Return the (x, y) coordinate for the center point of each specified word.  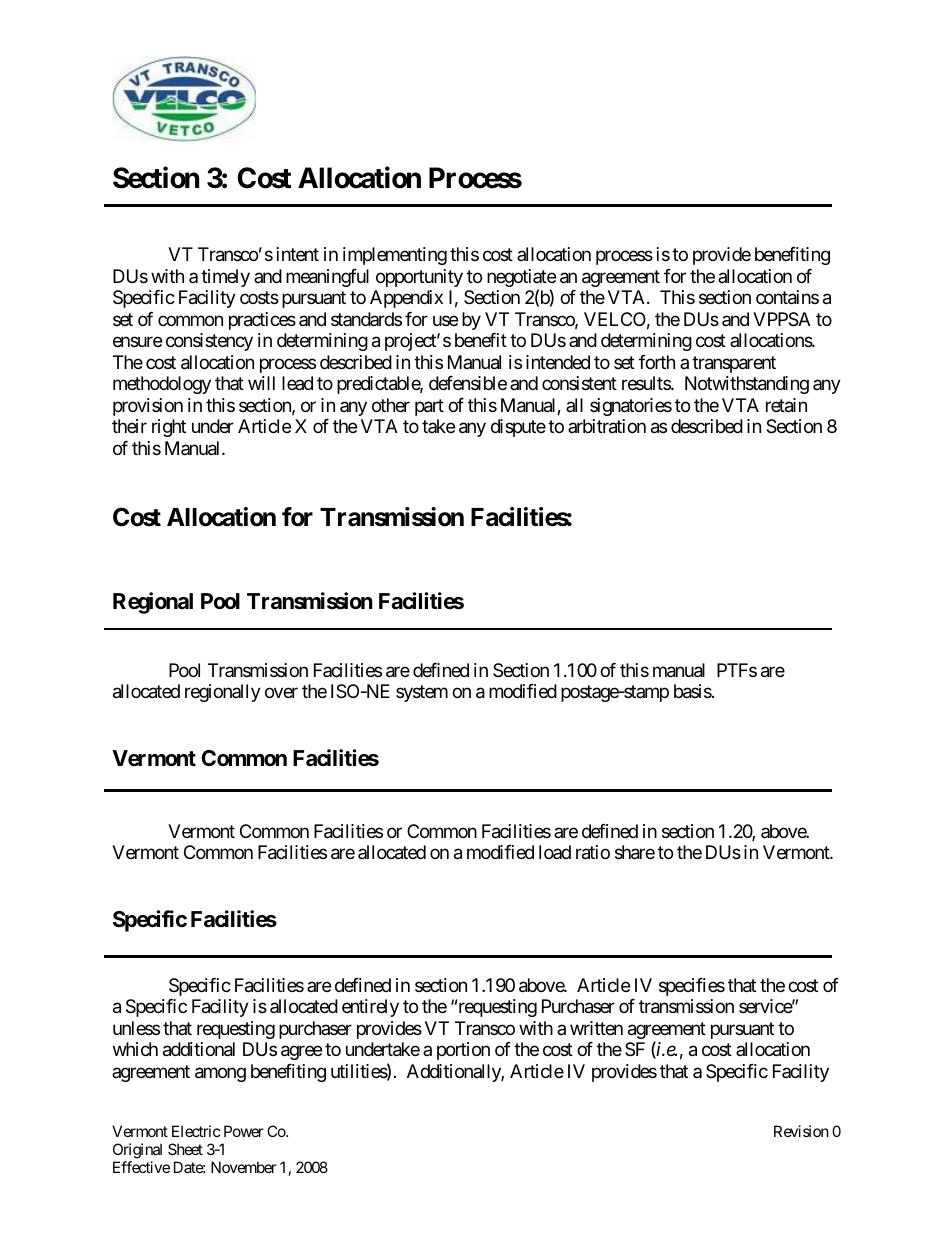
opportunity (419, 278)
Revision (801, 1131)
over (281, 693)
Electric (196, 1131)
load (555, 852)
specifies (692, 987)
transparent (734, 364)
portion (463, 1051)
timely (225, 278)
